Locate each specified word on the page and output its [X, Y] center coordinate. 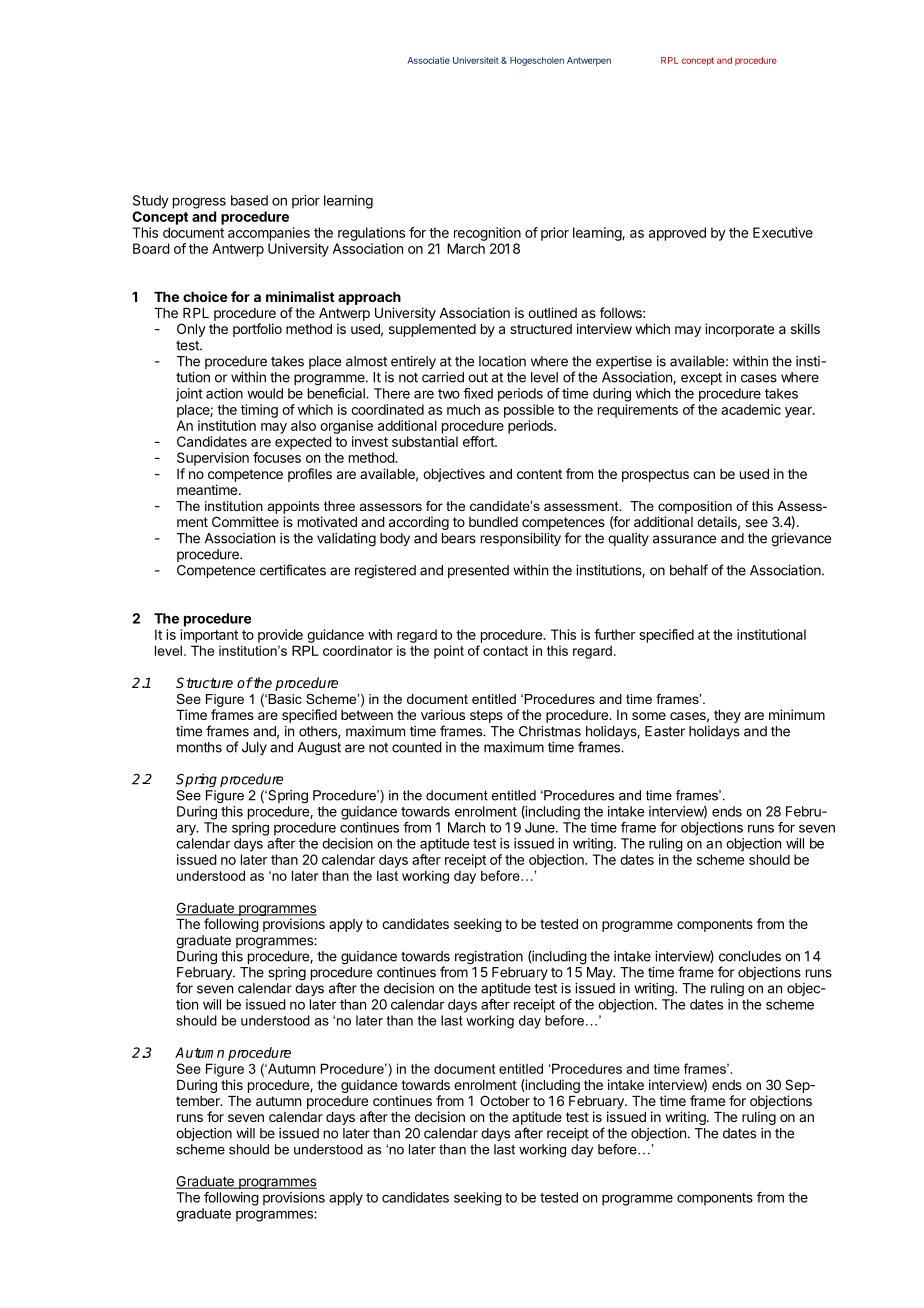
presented [478, 571]
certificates [293, 570]
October [505, 1100]
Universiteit [476, 60]
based [249, 200]
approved [677, 234]
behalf [689, 570]
